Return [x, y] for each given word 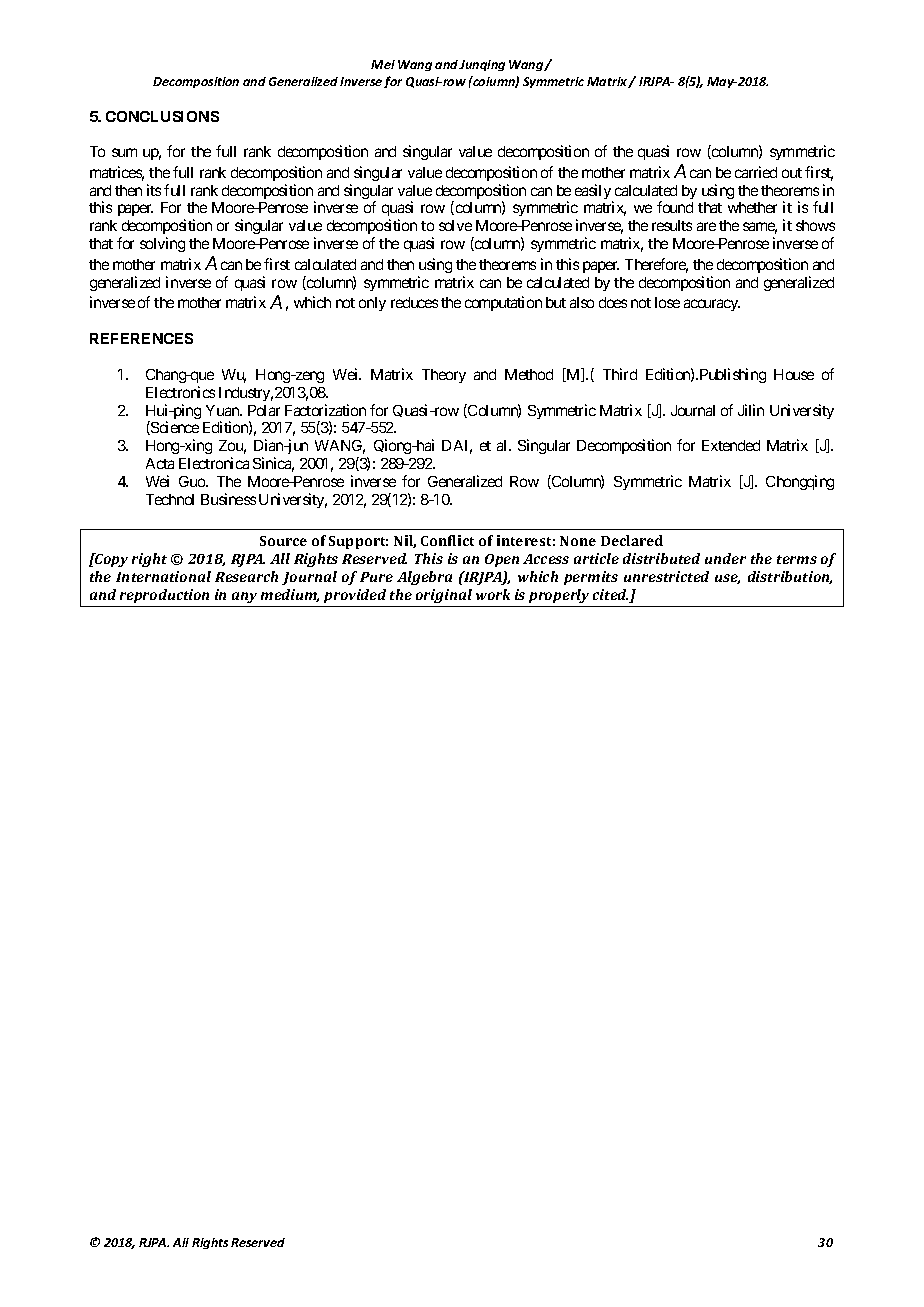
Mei [383, 64]
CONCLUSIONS [162, 116]
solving [162, 244]
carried [756, 172]
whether [752, 207]
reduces [414, 302]
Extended [731, 445]
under [725, 558]
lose [667, 302]
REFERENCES [141, 338]
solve [455, 225]
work [493, 594]
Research [246, 576]
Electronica [214, 463]
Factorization [325, 410]
